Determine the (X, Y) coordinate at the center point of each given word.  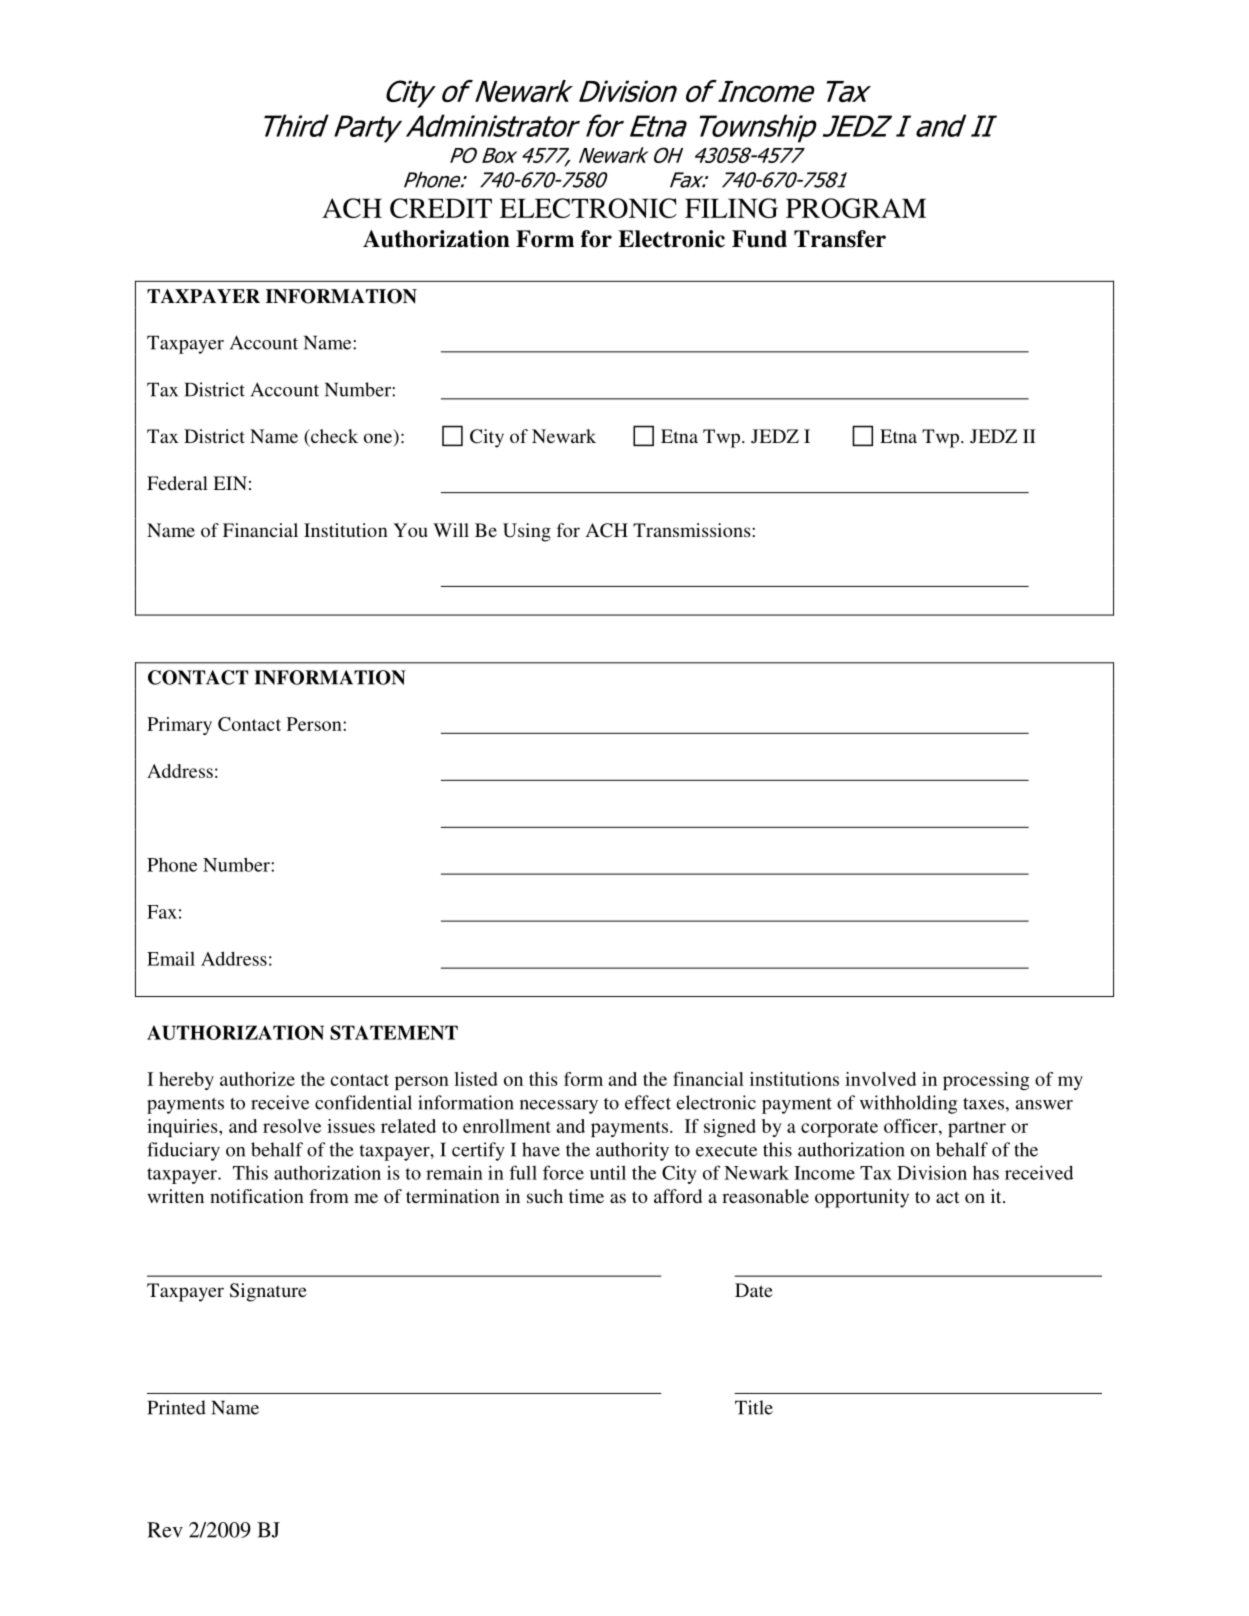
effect (648, 1102)
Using (527, 532)
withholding (908, 1104)
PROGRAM (856, 208)
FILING (731, 208)
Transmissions (693, 530)
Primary (179, 726)
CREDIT (441, 208)
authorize (257, 1079)
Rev (165, 1530)
